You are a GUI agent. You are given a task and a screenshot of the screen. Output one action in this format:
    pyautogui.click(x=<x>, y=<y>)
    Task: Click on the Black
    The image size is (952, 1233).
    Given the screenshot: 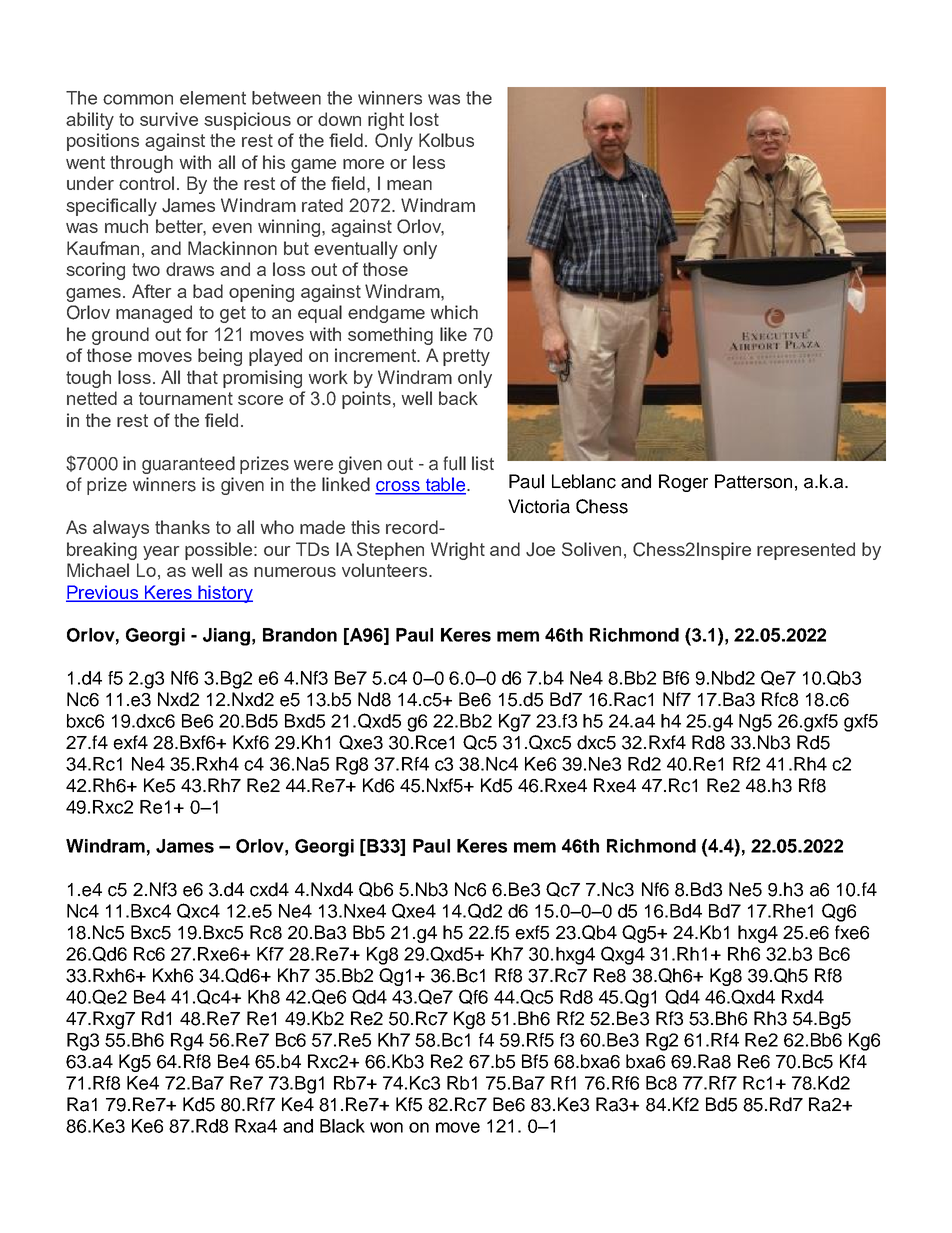 What is the action you would take?
    pyautogui.click(x=342, y=1126)
